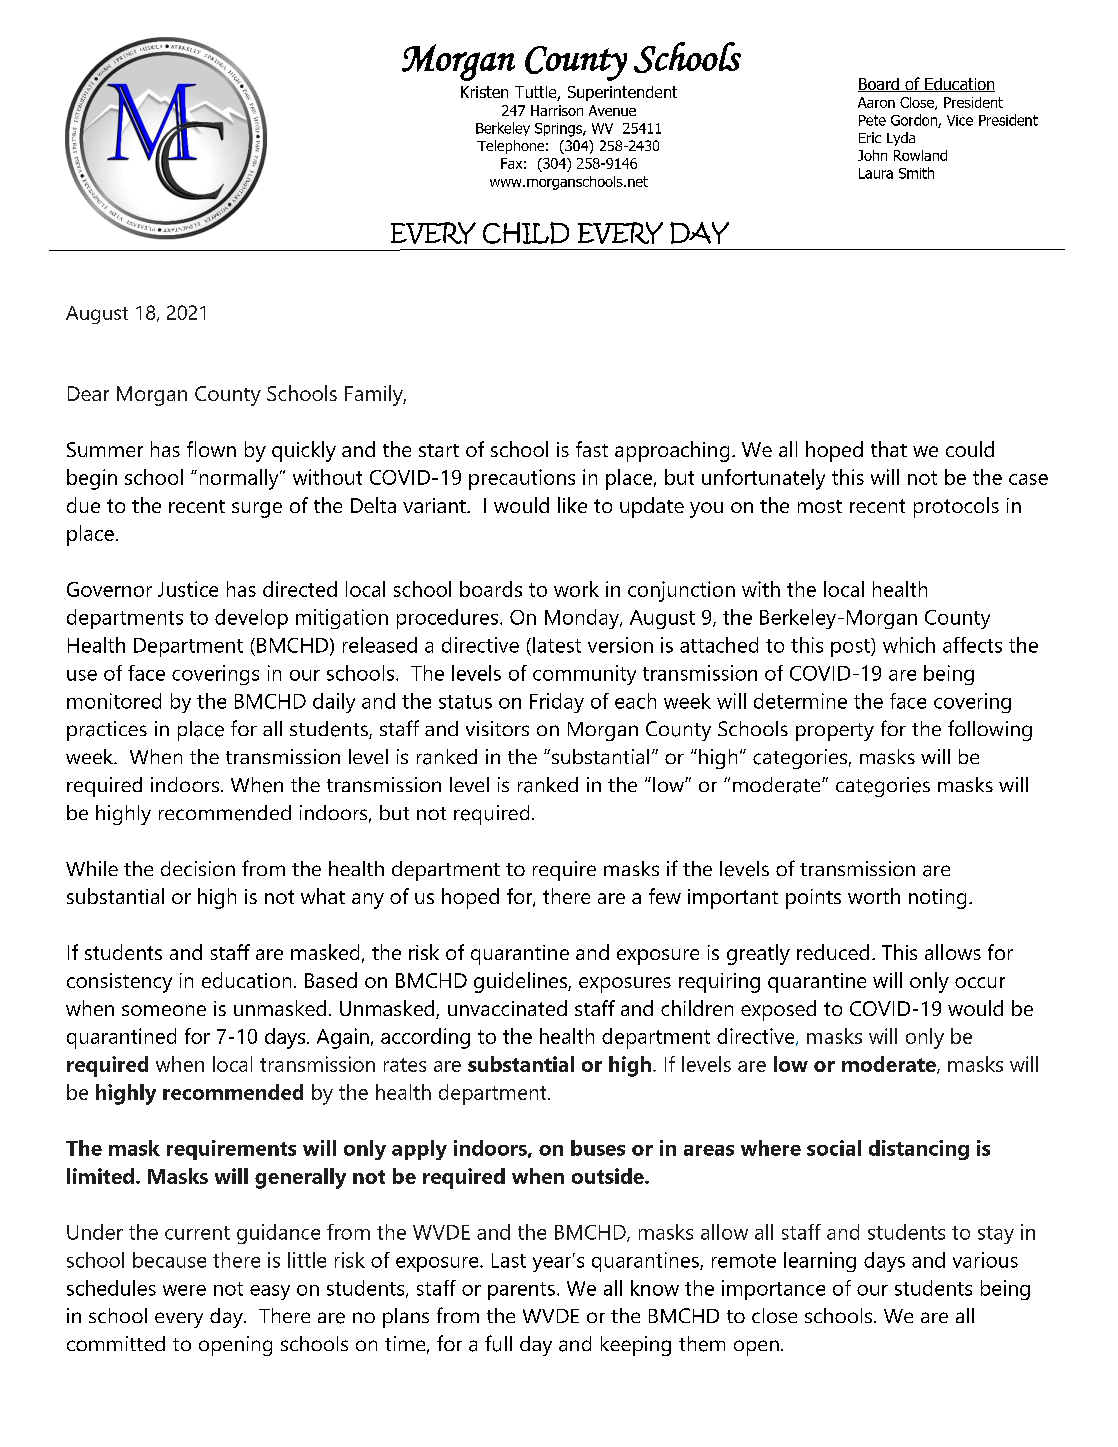 This screenshot has width=1118, height=1447. I want to click on Kristen, so click(484, 92).
